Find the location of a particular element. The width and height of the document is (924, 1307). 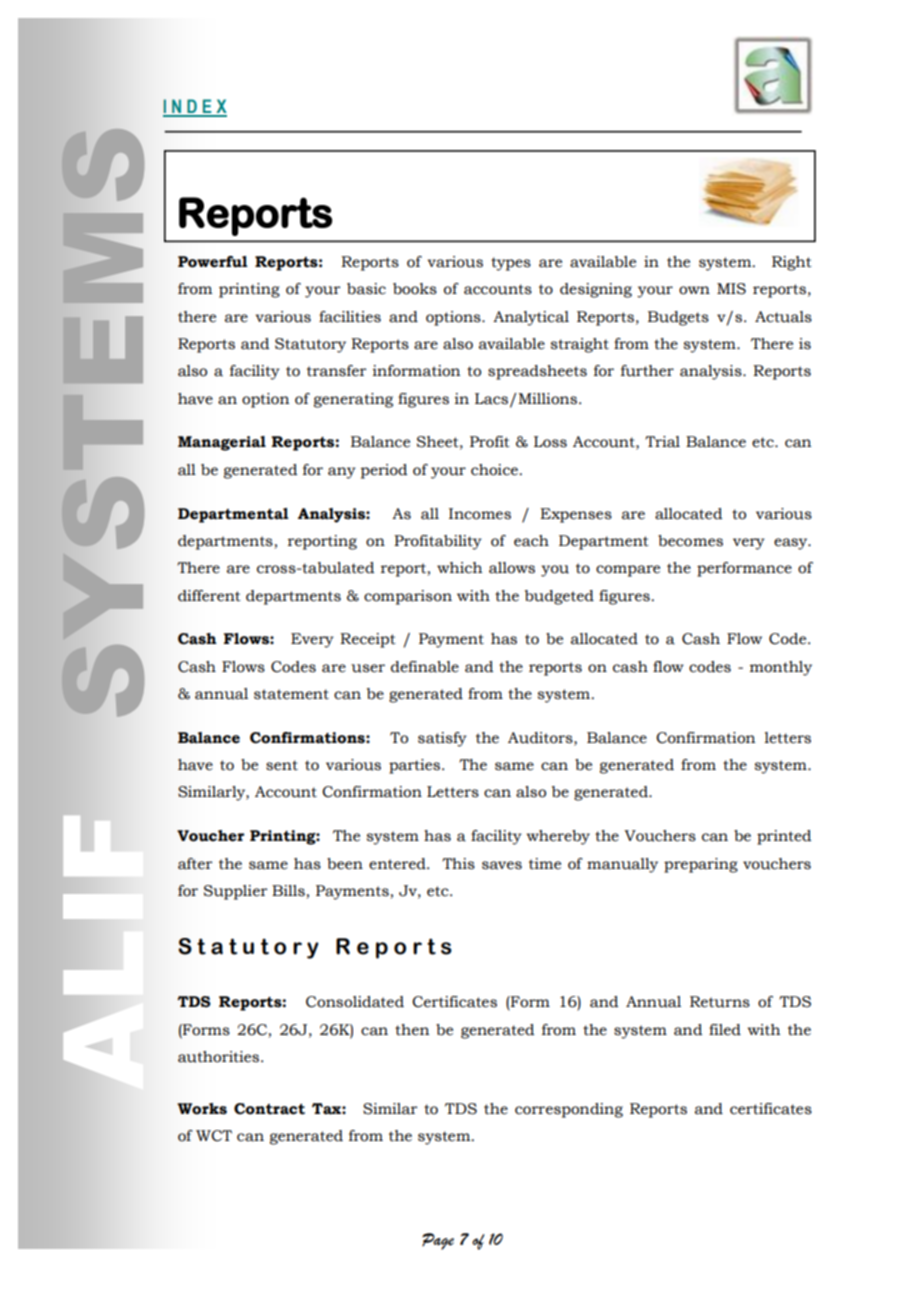

sent is located at coordinates (282, 765).
